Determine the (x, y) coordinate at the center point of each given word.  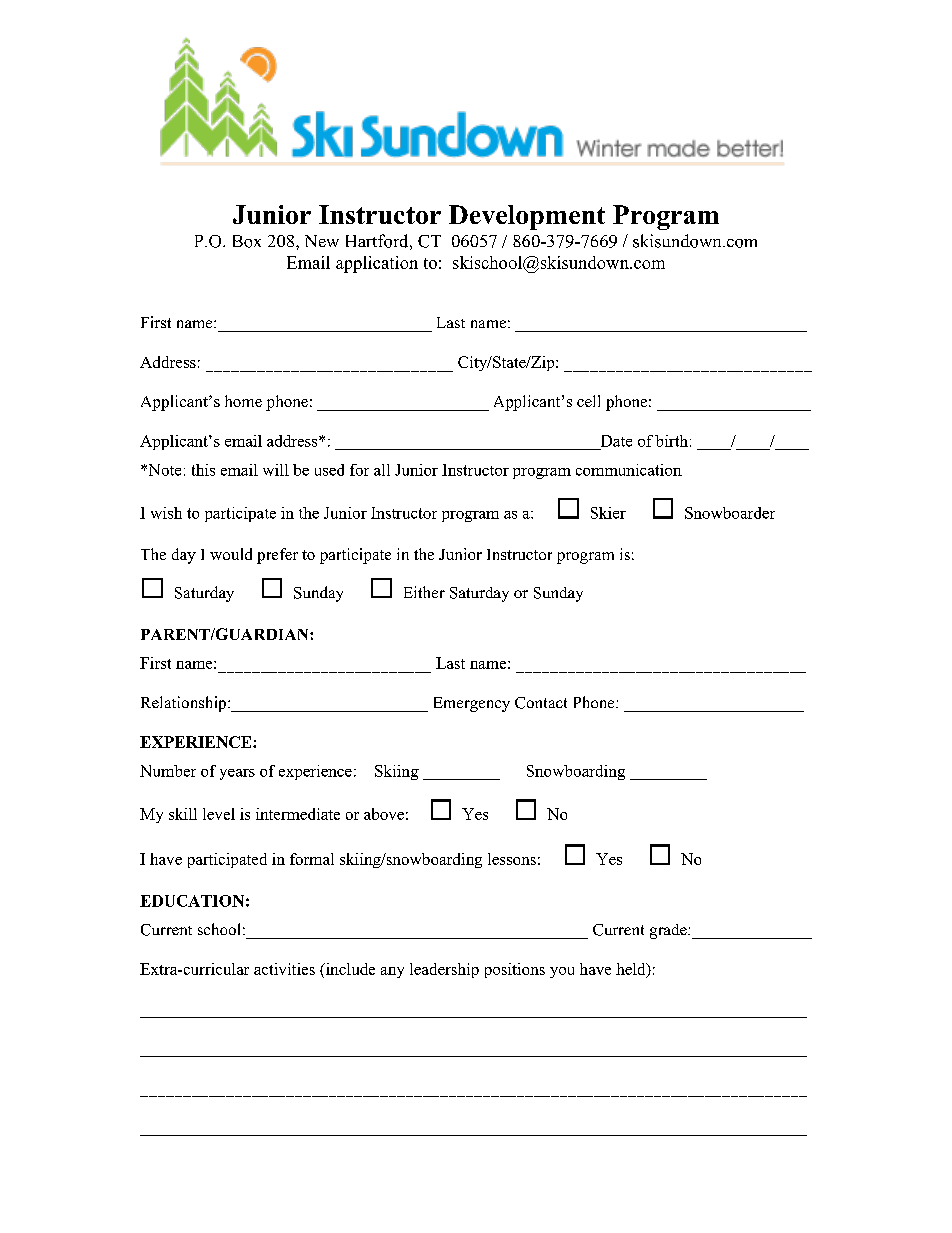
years (237, 774)
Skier (608, 513)
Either (424, 592)
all (382, 470)
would (231, 554)
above (384, 814)
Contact (541, 703)
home (243, 401)
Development (527, 217)
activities (284, 969)
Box (247, 241)
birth (671, 441)
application (377, 264)
